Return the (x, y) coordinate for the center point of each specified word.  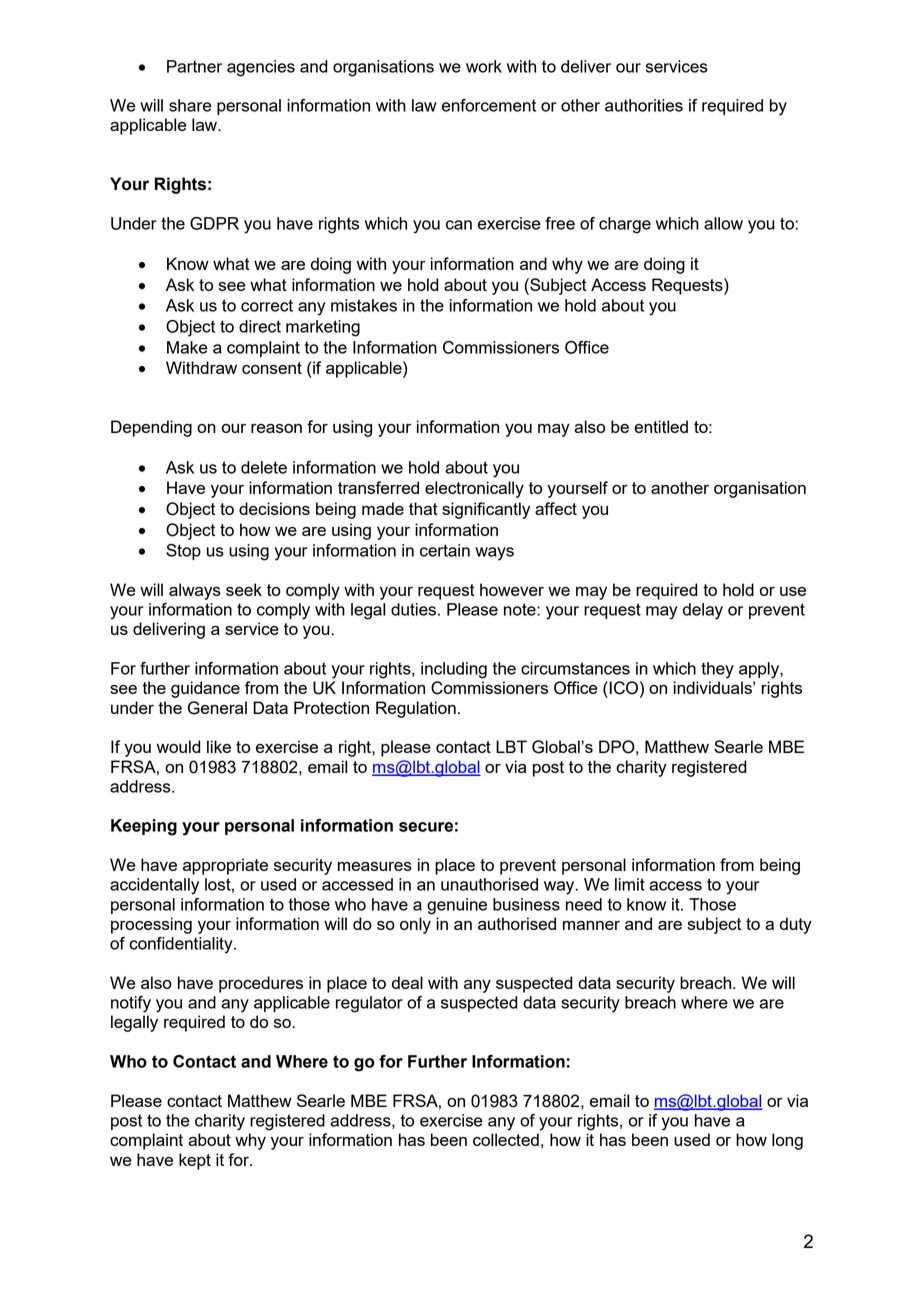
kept (195, 1161)
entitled (661, 426)
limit (630, 884)
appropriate (225, 866)
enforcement (489, 105)
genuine (457, 906)
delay (703, 611)
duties (415, 609)
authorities (644, 105)
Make (187, 347)
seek (244, 589)
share (190, 105)
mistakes (364, 305)
